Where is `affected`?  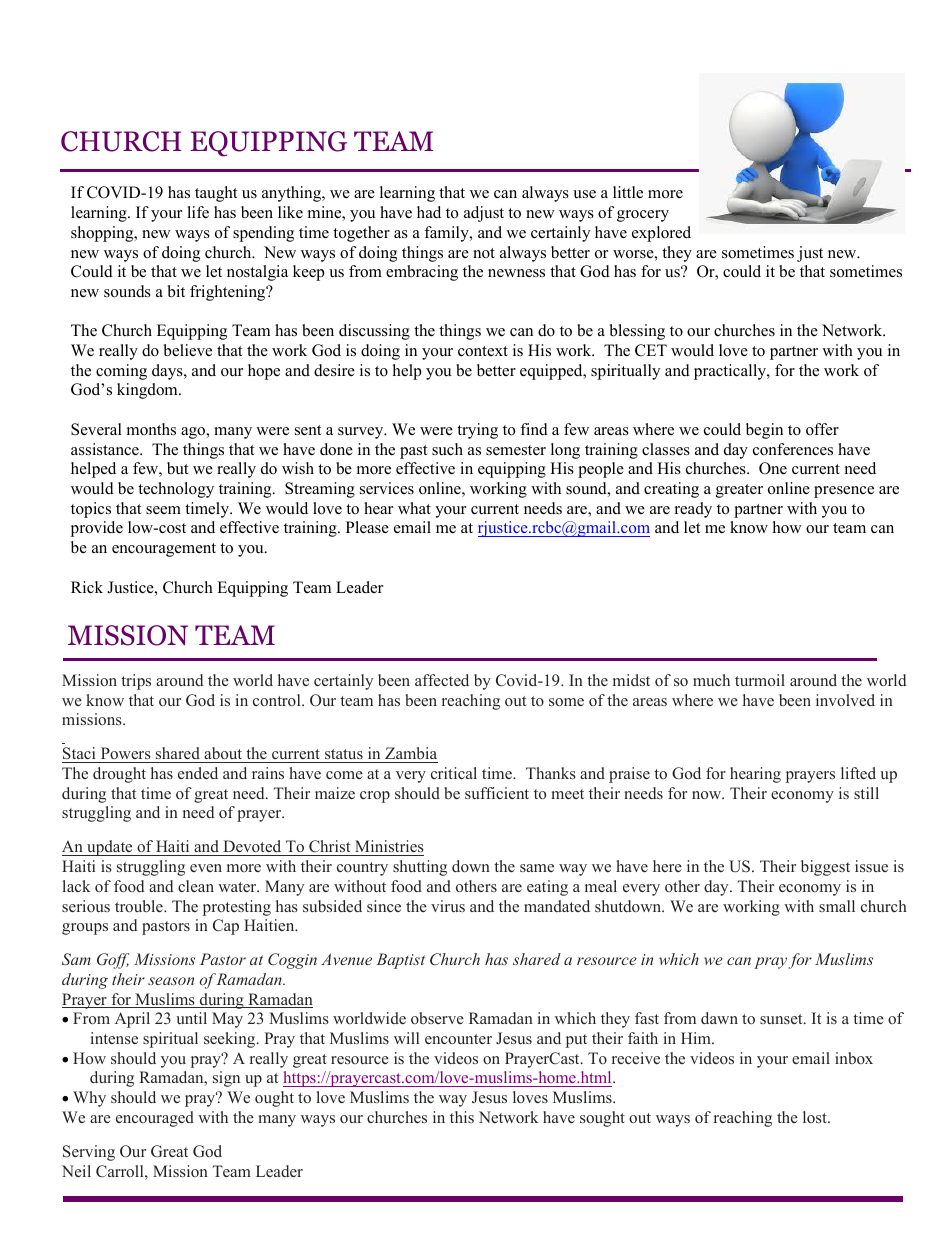
affected is located at coordinates (442, 680).
